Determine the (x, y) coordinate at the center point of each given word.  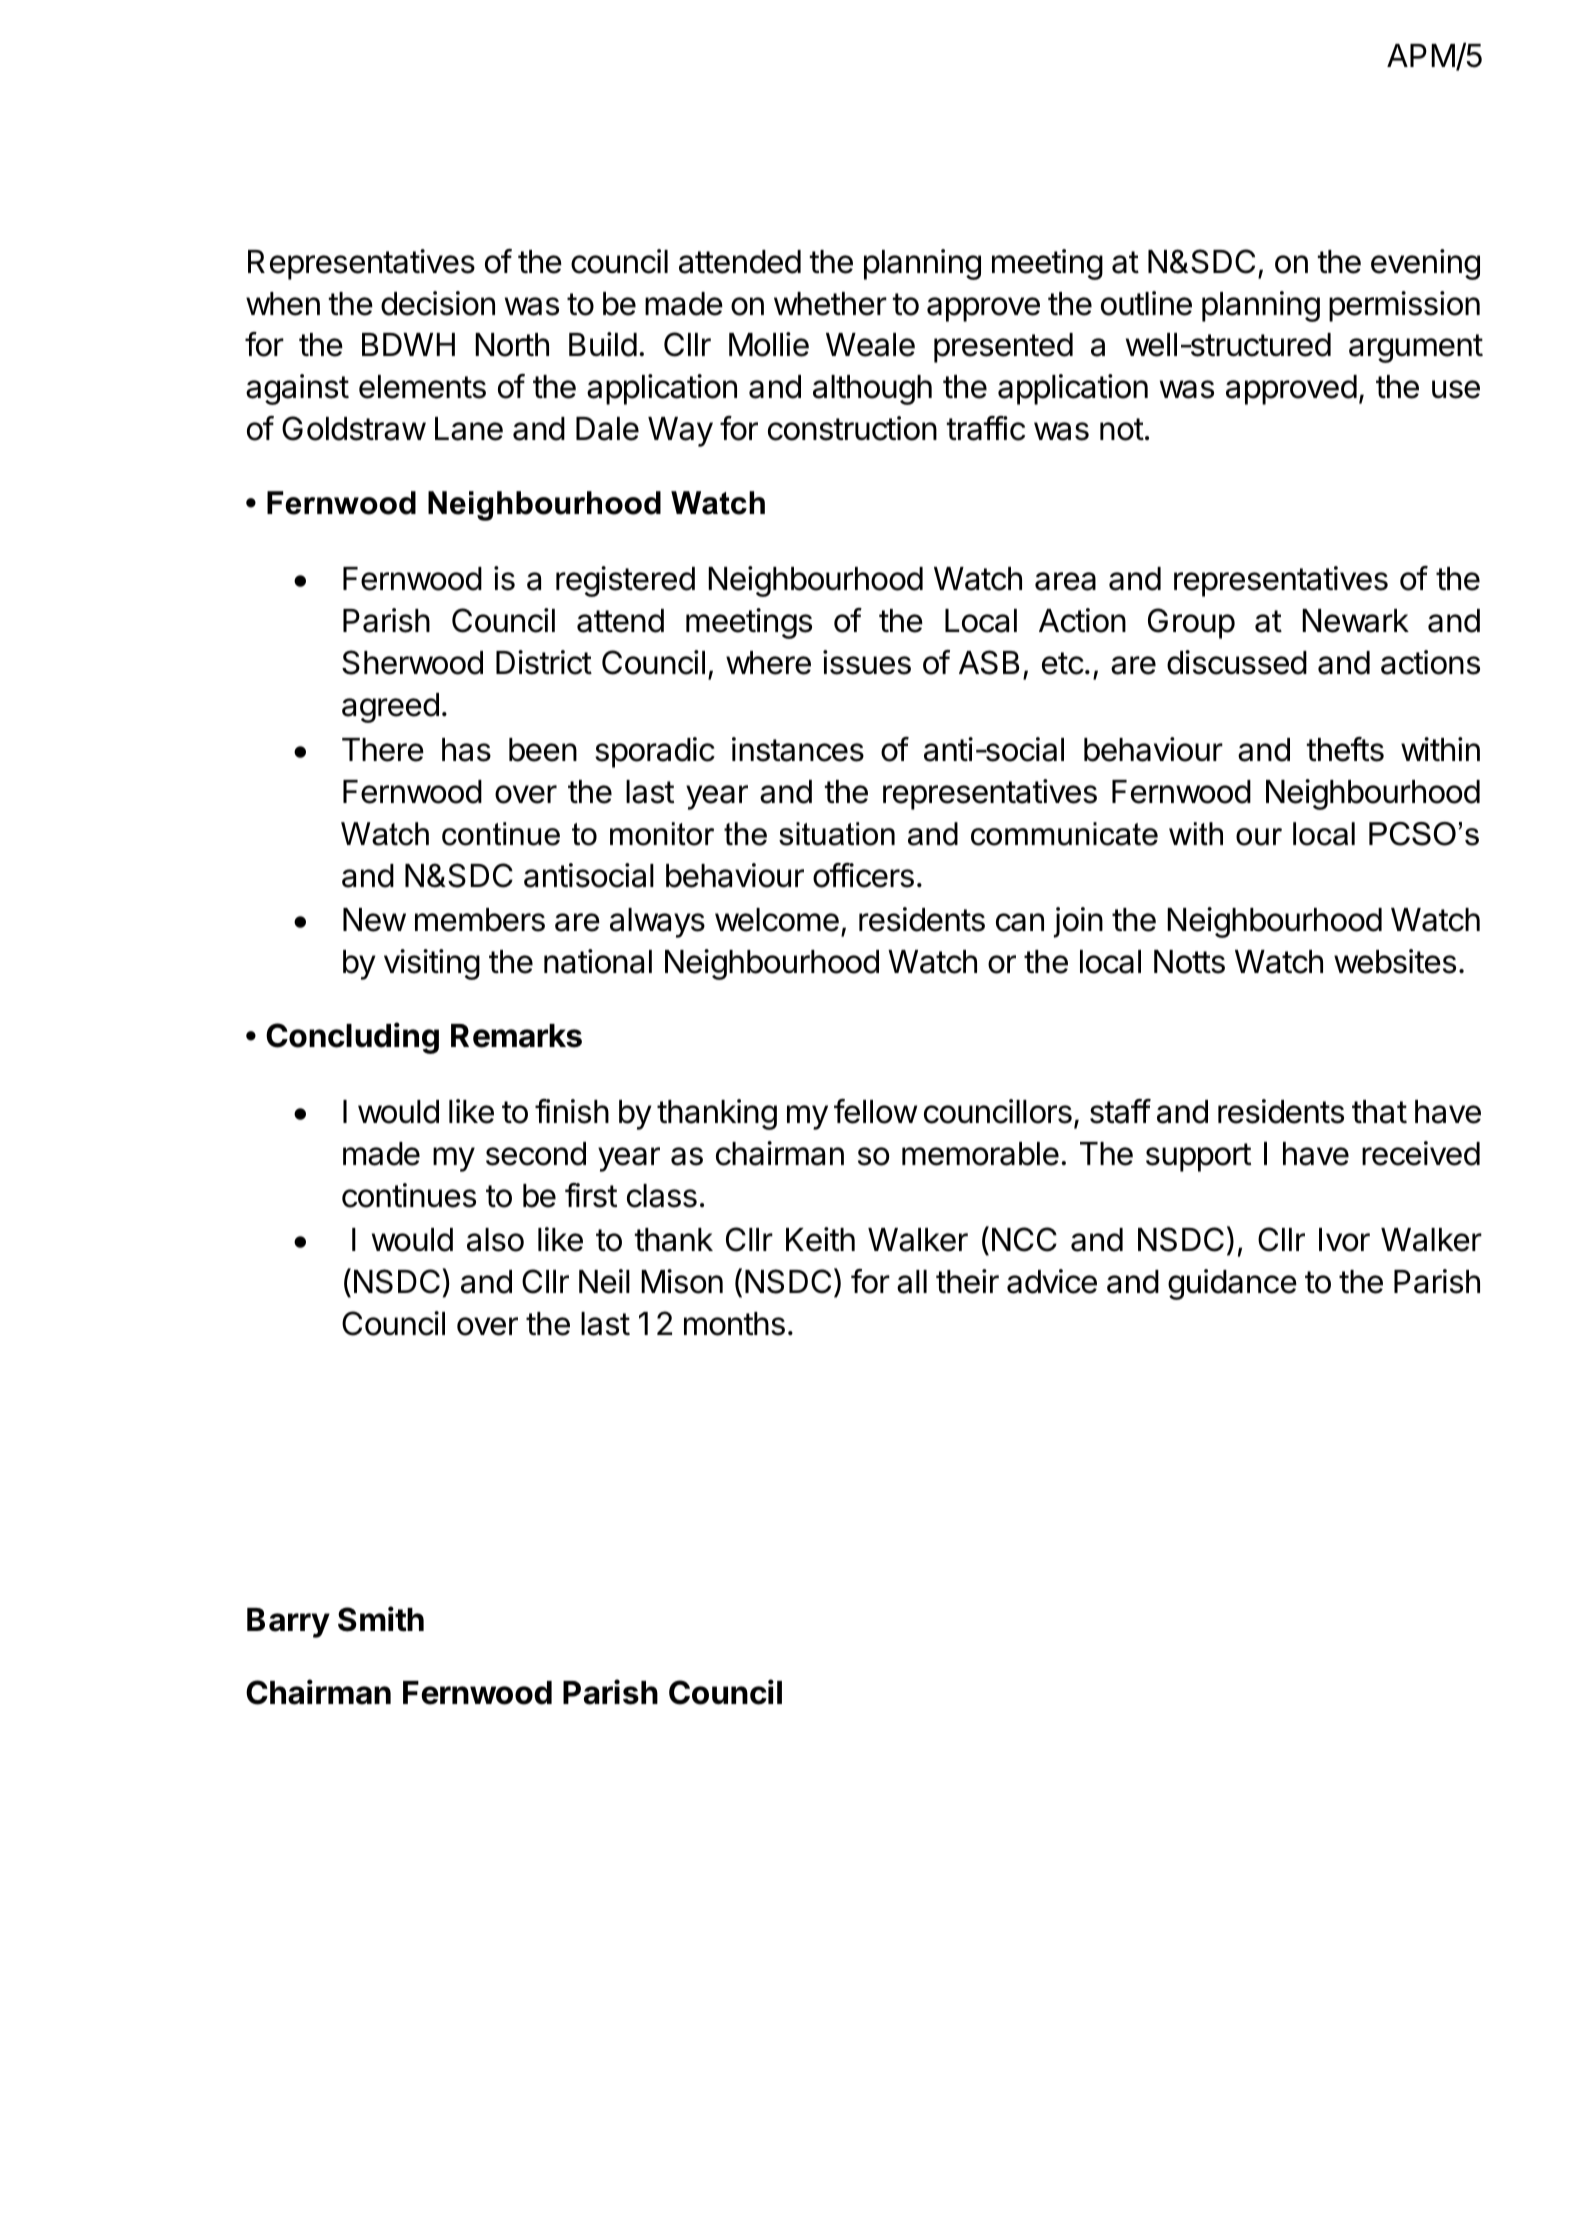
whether (830, 304)
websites (1395, 961)
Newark (1355, 621)
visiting (432, 964)
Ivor (1344, 1240)
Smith (381, 1619)
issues (867, 662)
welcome (777, 920)
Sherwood (412, 662)
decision (438, 303)
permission (1404, 306)
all (912, 1282)
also (495, 1240)
